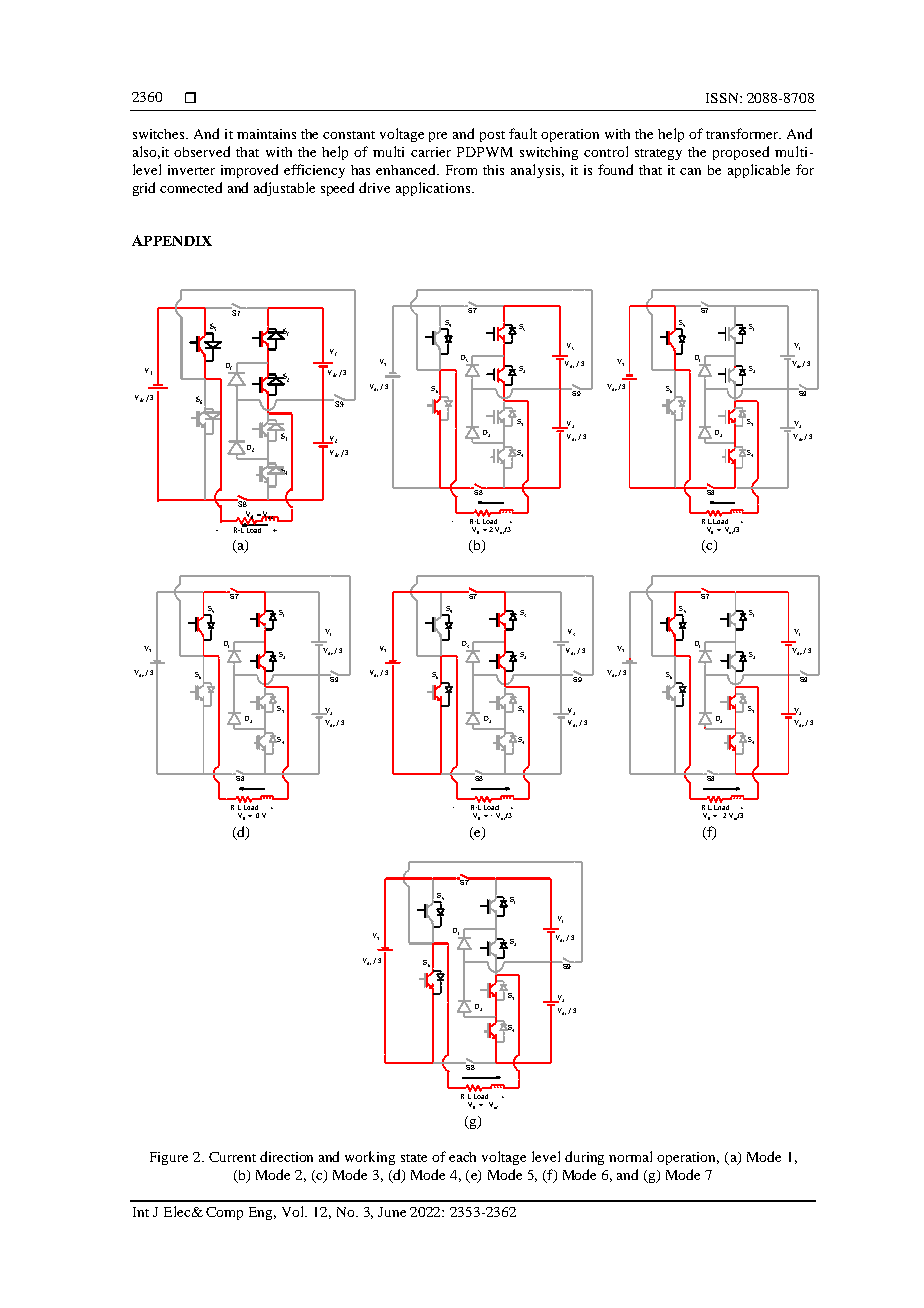  I want to click on observed, so click(202, 151).
